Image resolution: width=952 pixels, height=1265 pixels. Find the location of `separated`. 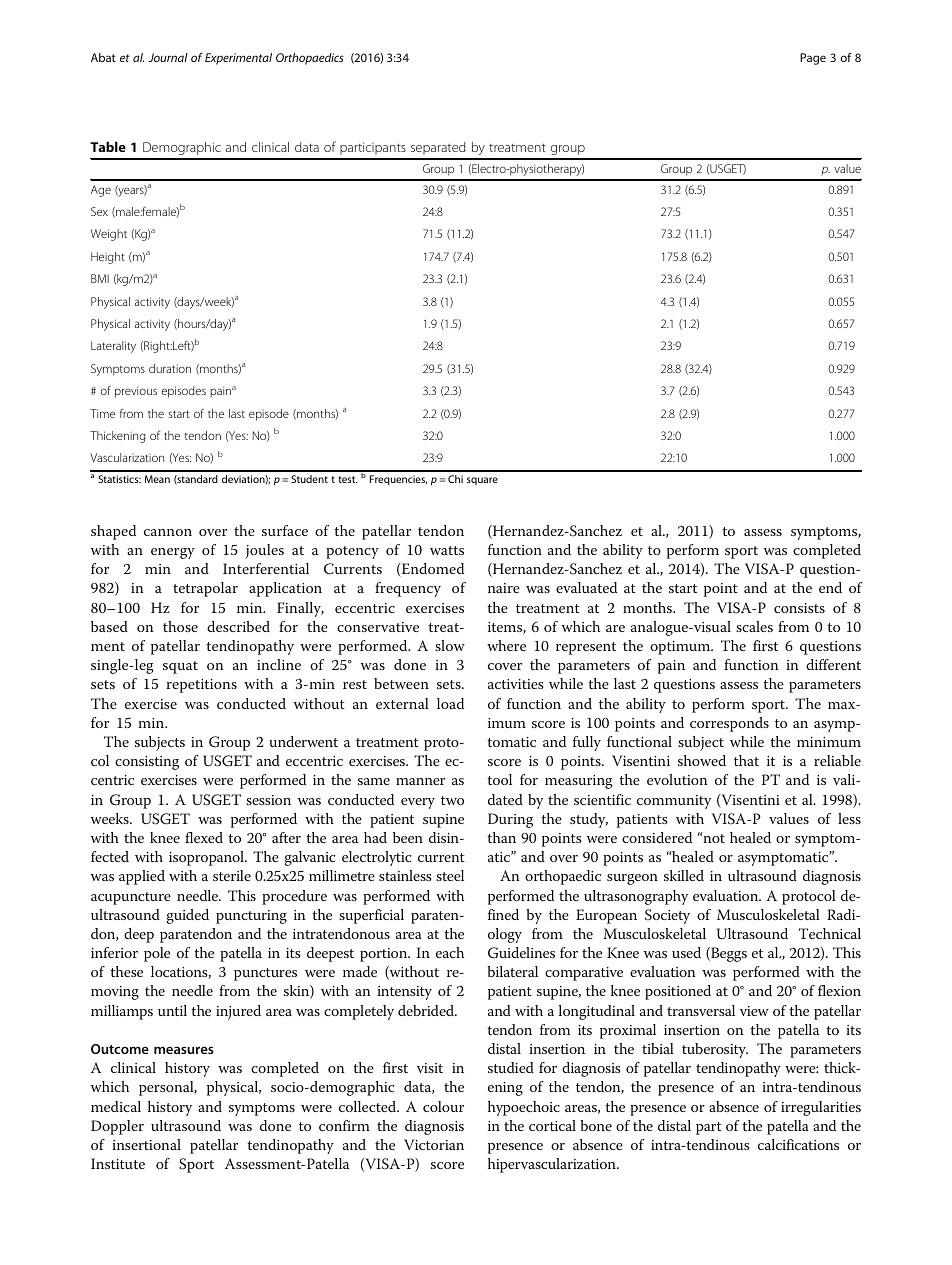

separated is located at coordinates (438, 148).
